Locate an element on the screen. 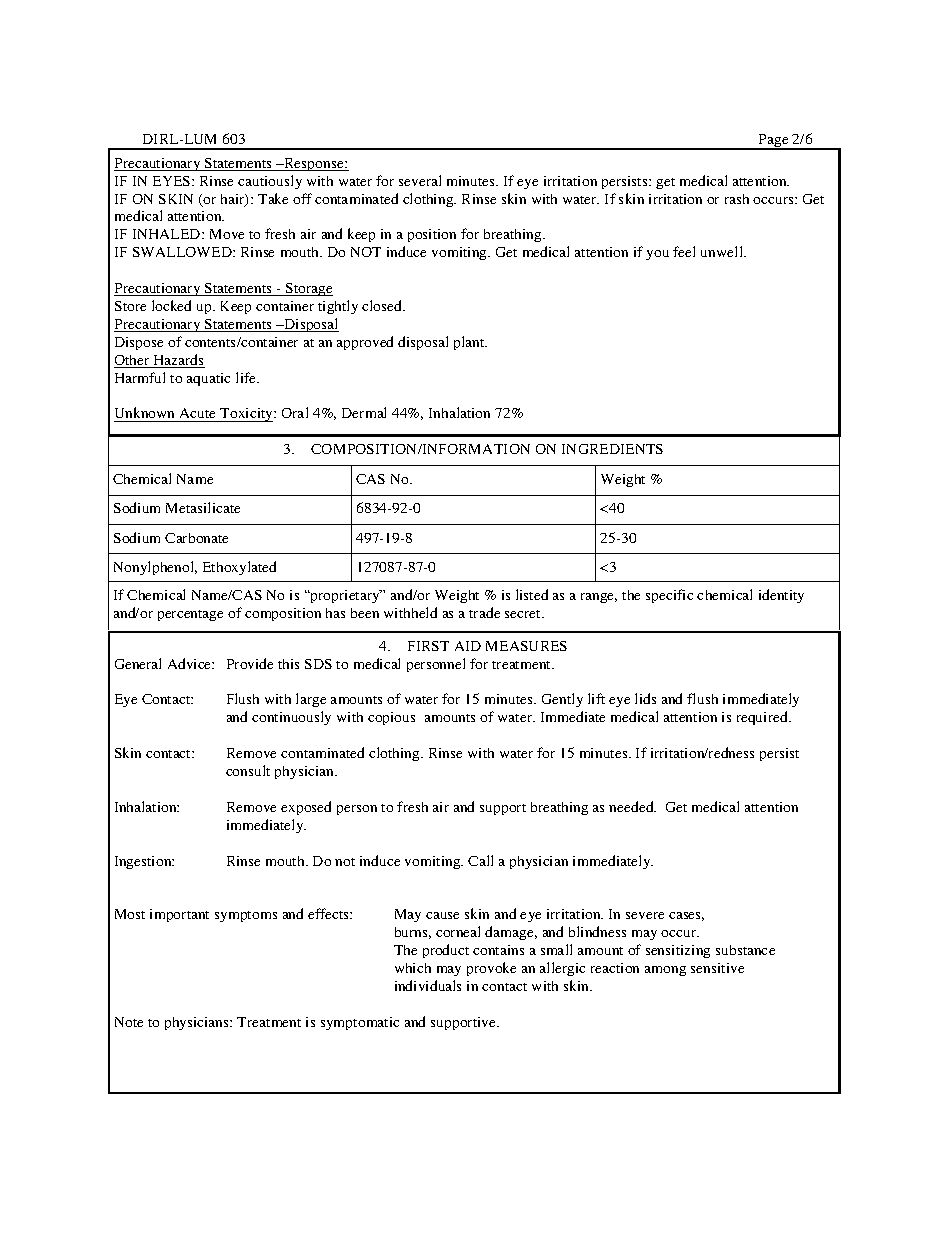 The height and width of the screenshot is (1233, 952). rash is located at coordinates (737, 199).
